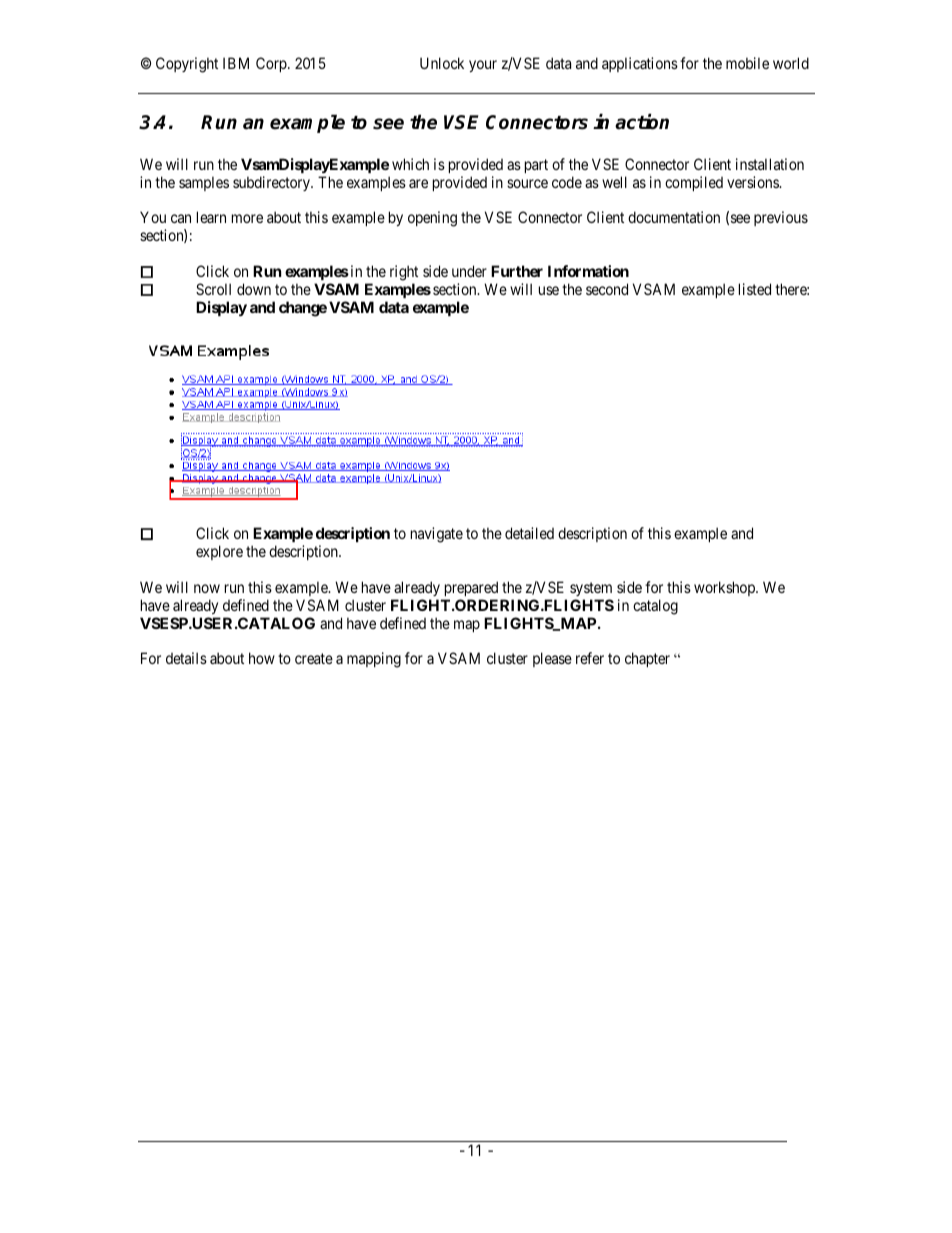 The image size is (952, 1233). What do you see at coordinates (432, 219) in the screenshot?
I see `opening` at bounding box center [432, 219].
